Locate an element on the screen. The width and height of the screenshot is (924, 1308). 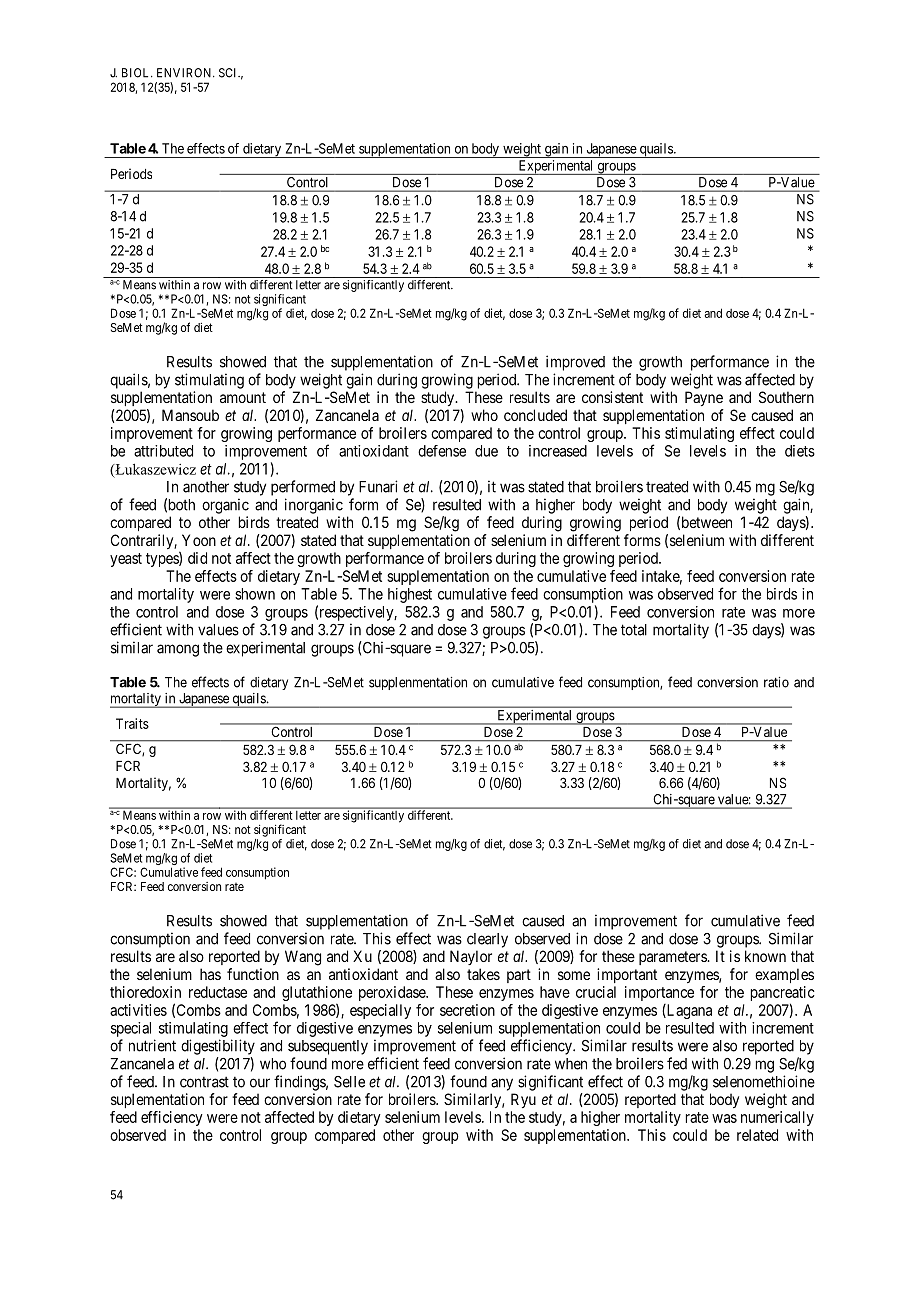
defense is located at coordinates (442, 451).
